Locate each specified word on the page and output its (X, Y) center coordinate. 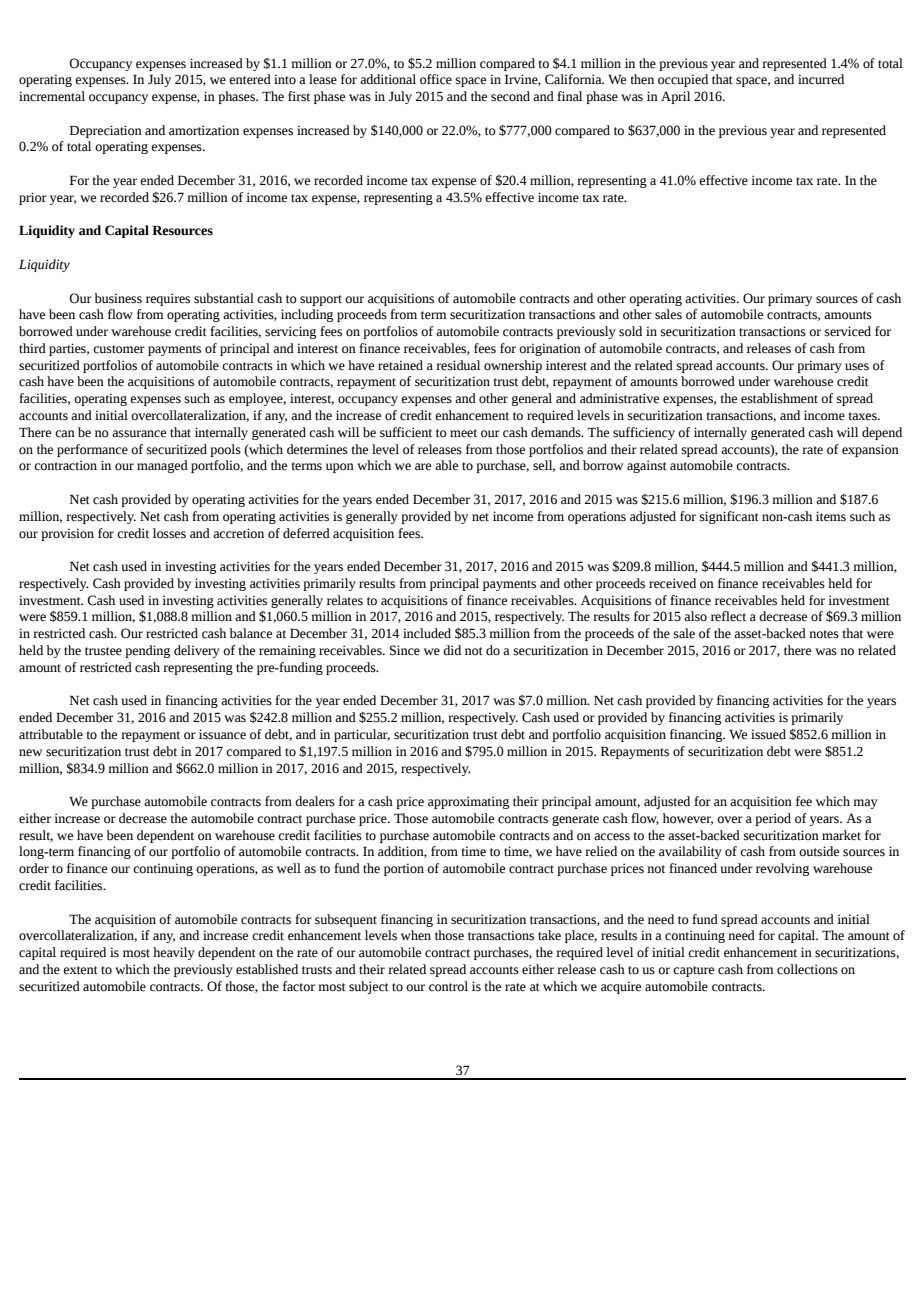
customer (119, 349)
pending (147, 651)
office (436, 79)
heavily (174, 953)
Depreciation (106, 131)
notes (824, 634)
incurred (821, 79)
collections (807, 969)
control (448, 986)
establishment (779, 398)
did (452, 650)
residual (458, 365)
